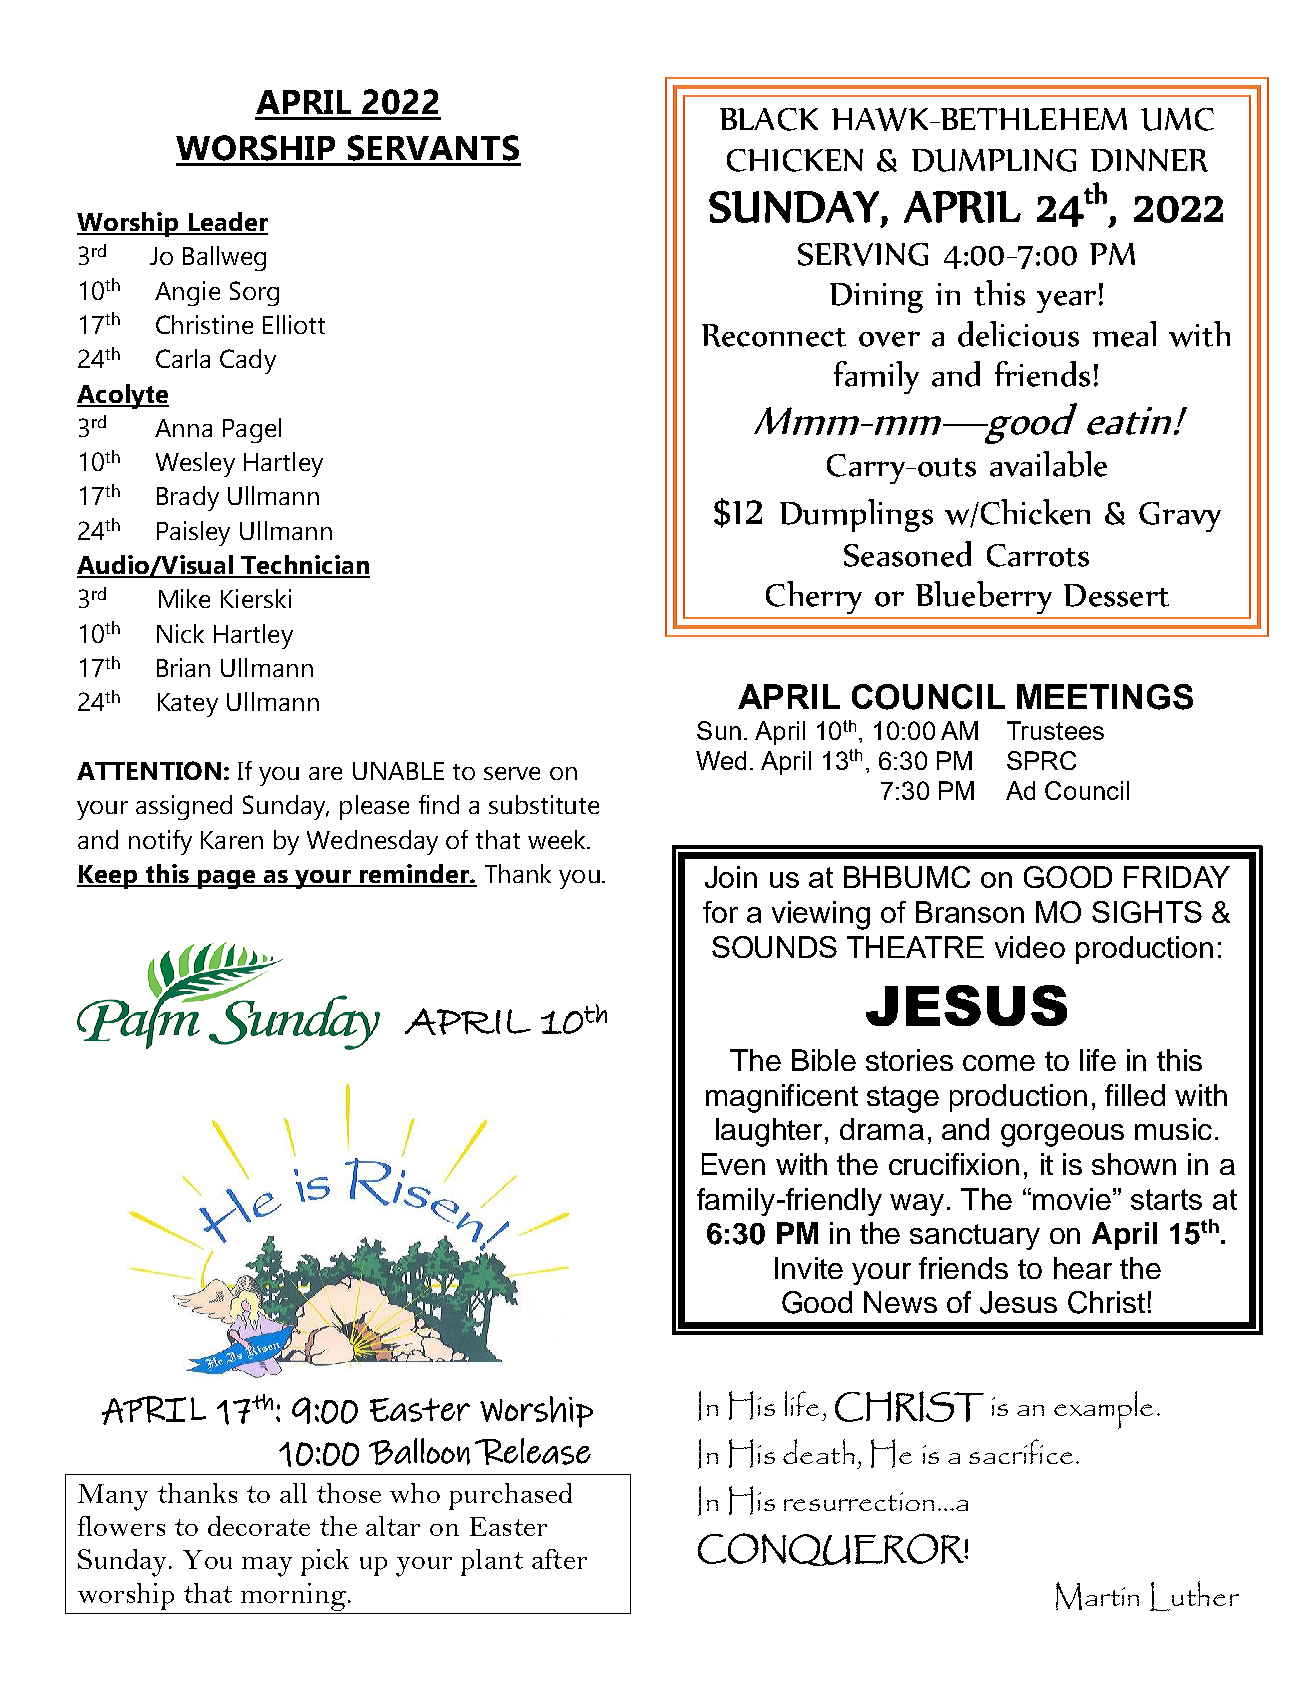 The width and height of the screenshot is (1315, 1702). Describe the element at coordinates (774, 335) in the screenshot. I see `Reconnect` at that location.
